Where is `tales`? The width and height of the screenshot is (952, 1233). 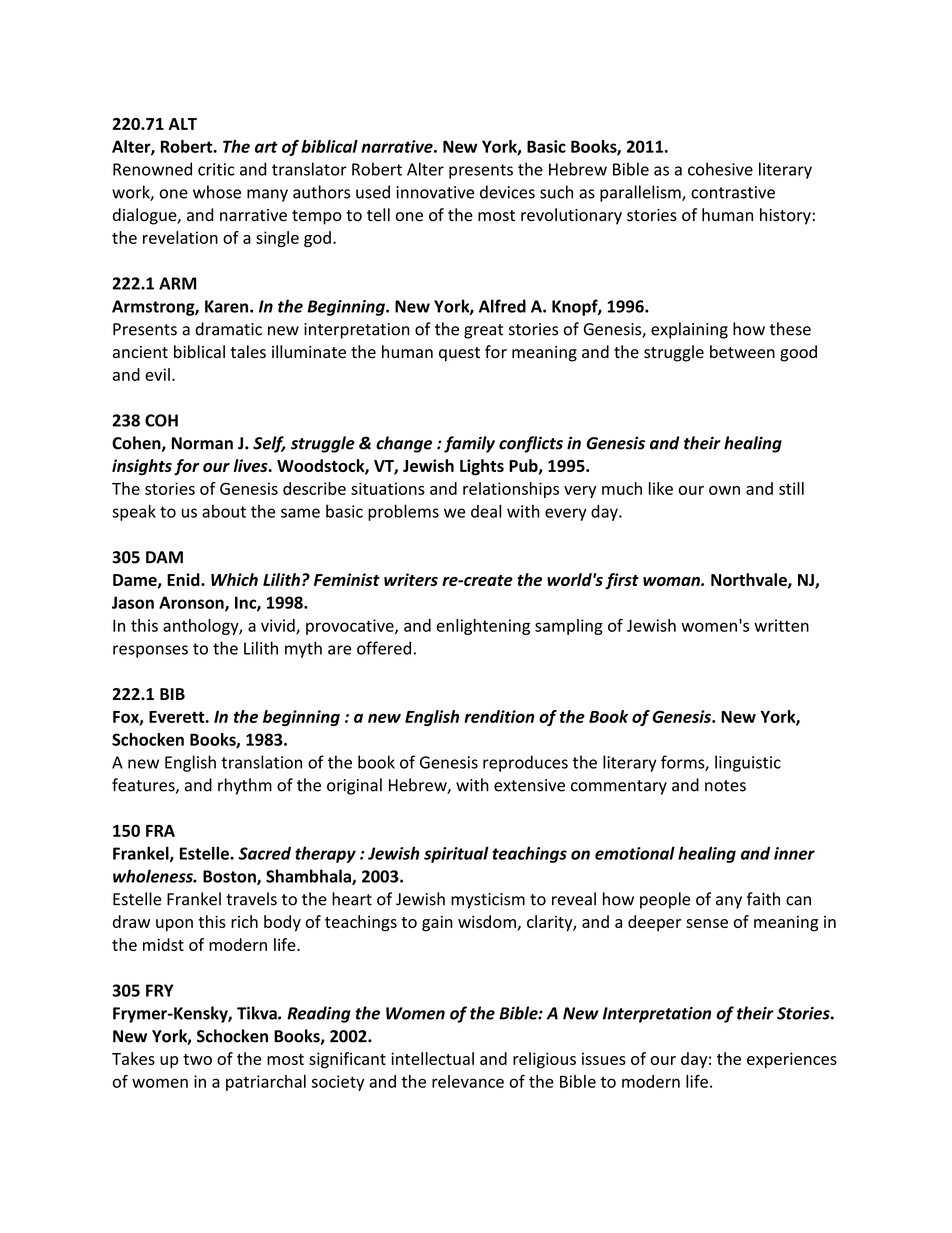
tales is located at coordinates (248, 352).
